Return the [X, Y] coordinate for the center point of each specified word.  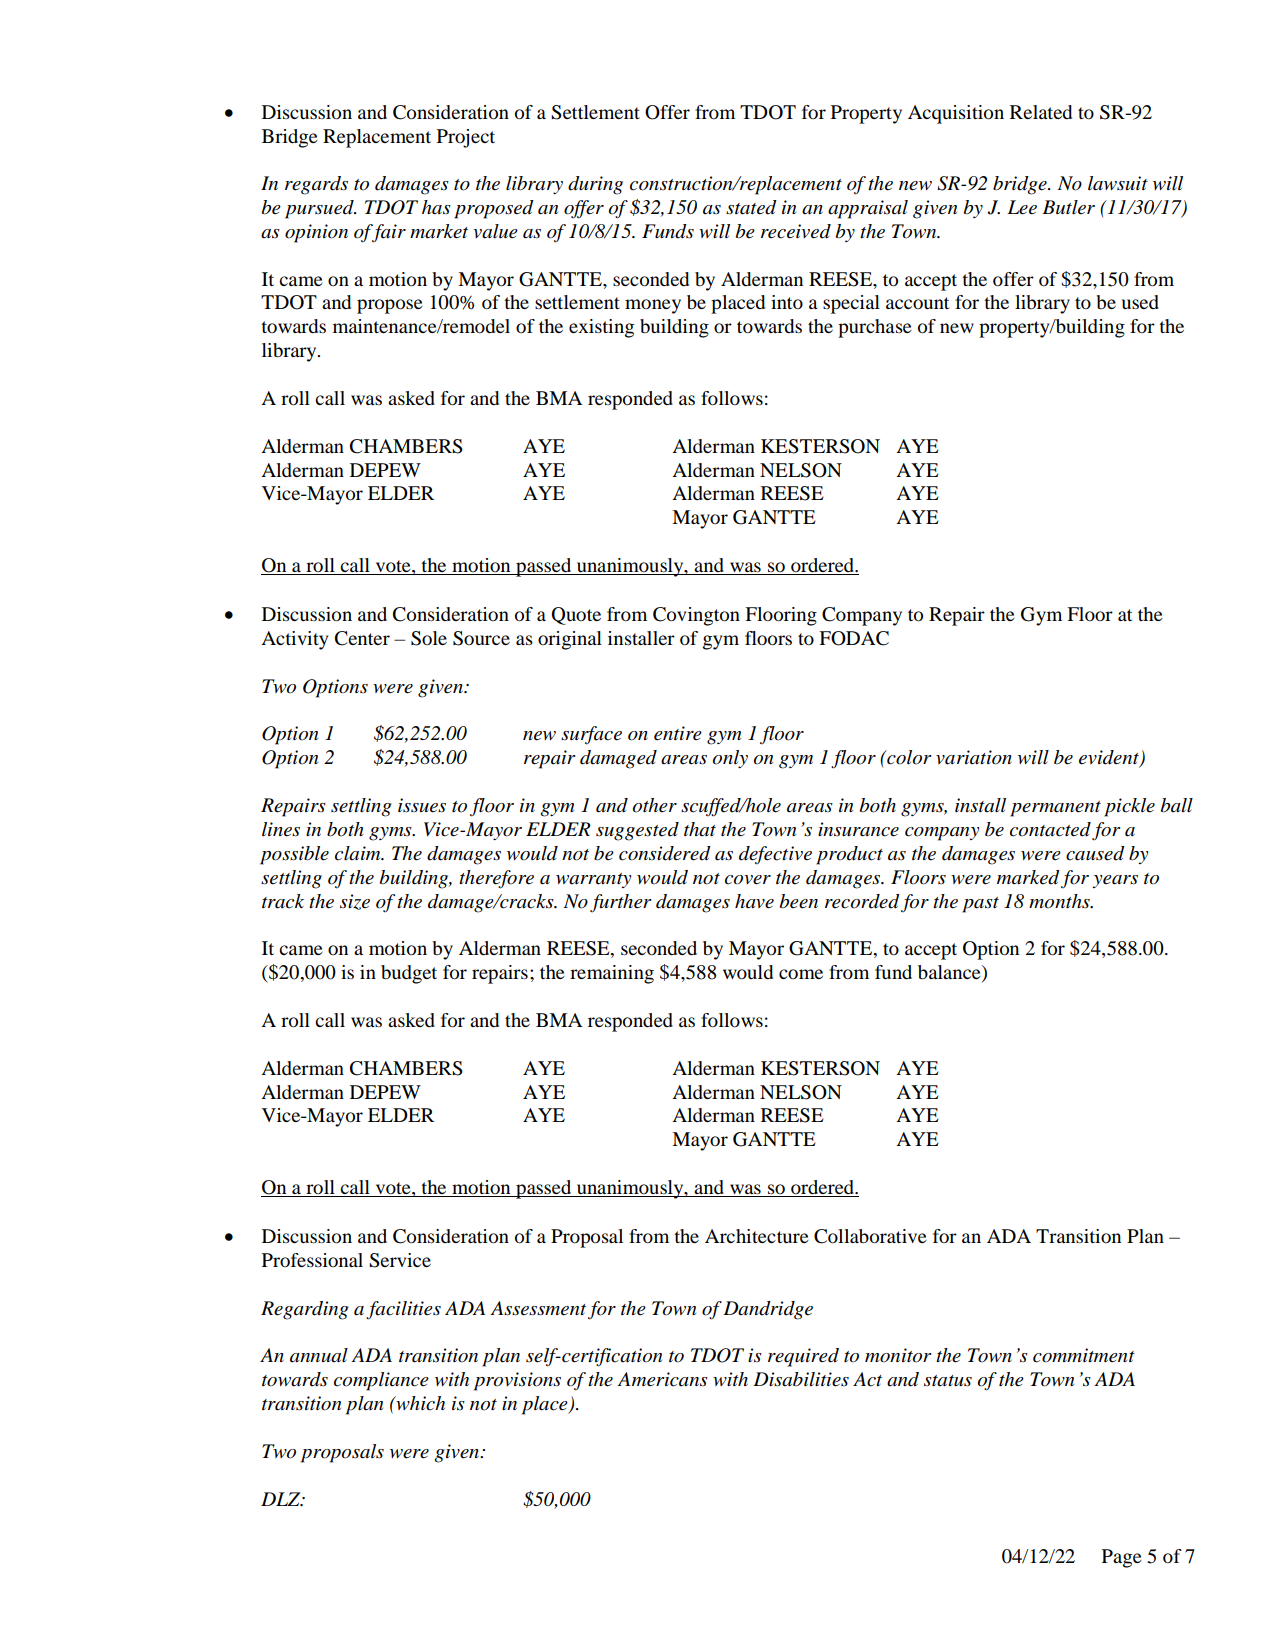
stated [751, 207]
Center [362, 638]
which [419, 1403]
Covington [696, 616]
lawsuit [1118, 183]
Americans [662, 1379]
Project [466, 138]
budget [409, 974]
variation [974, 757]
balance [950, 973]
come [801, 974]
